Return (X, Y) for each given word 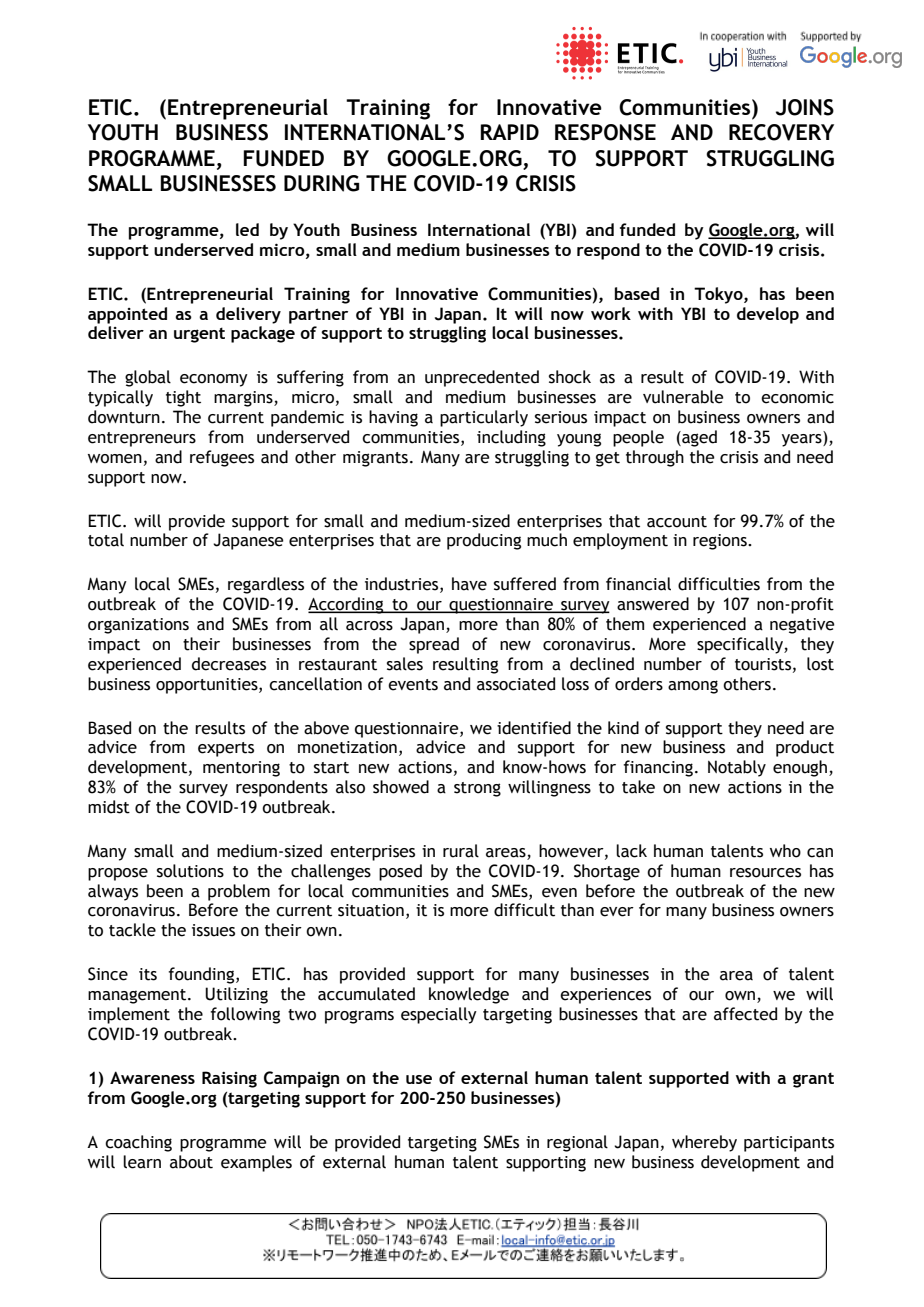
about (191, 1162)
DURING (321, 183)
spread (434, 645)
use (419, 1079)
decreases (229, 664)
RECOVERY (781, 132)
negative (802, 626)
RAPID (509, 132)
